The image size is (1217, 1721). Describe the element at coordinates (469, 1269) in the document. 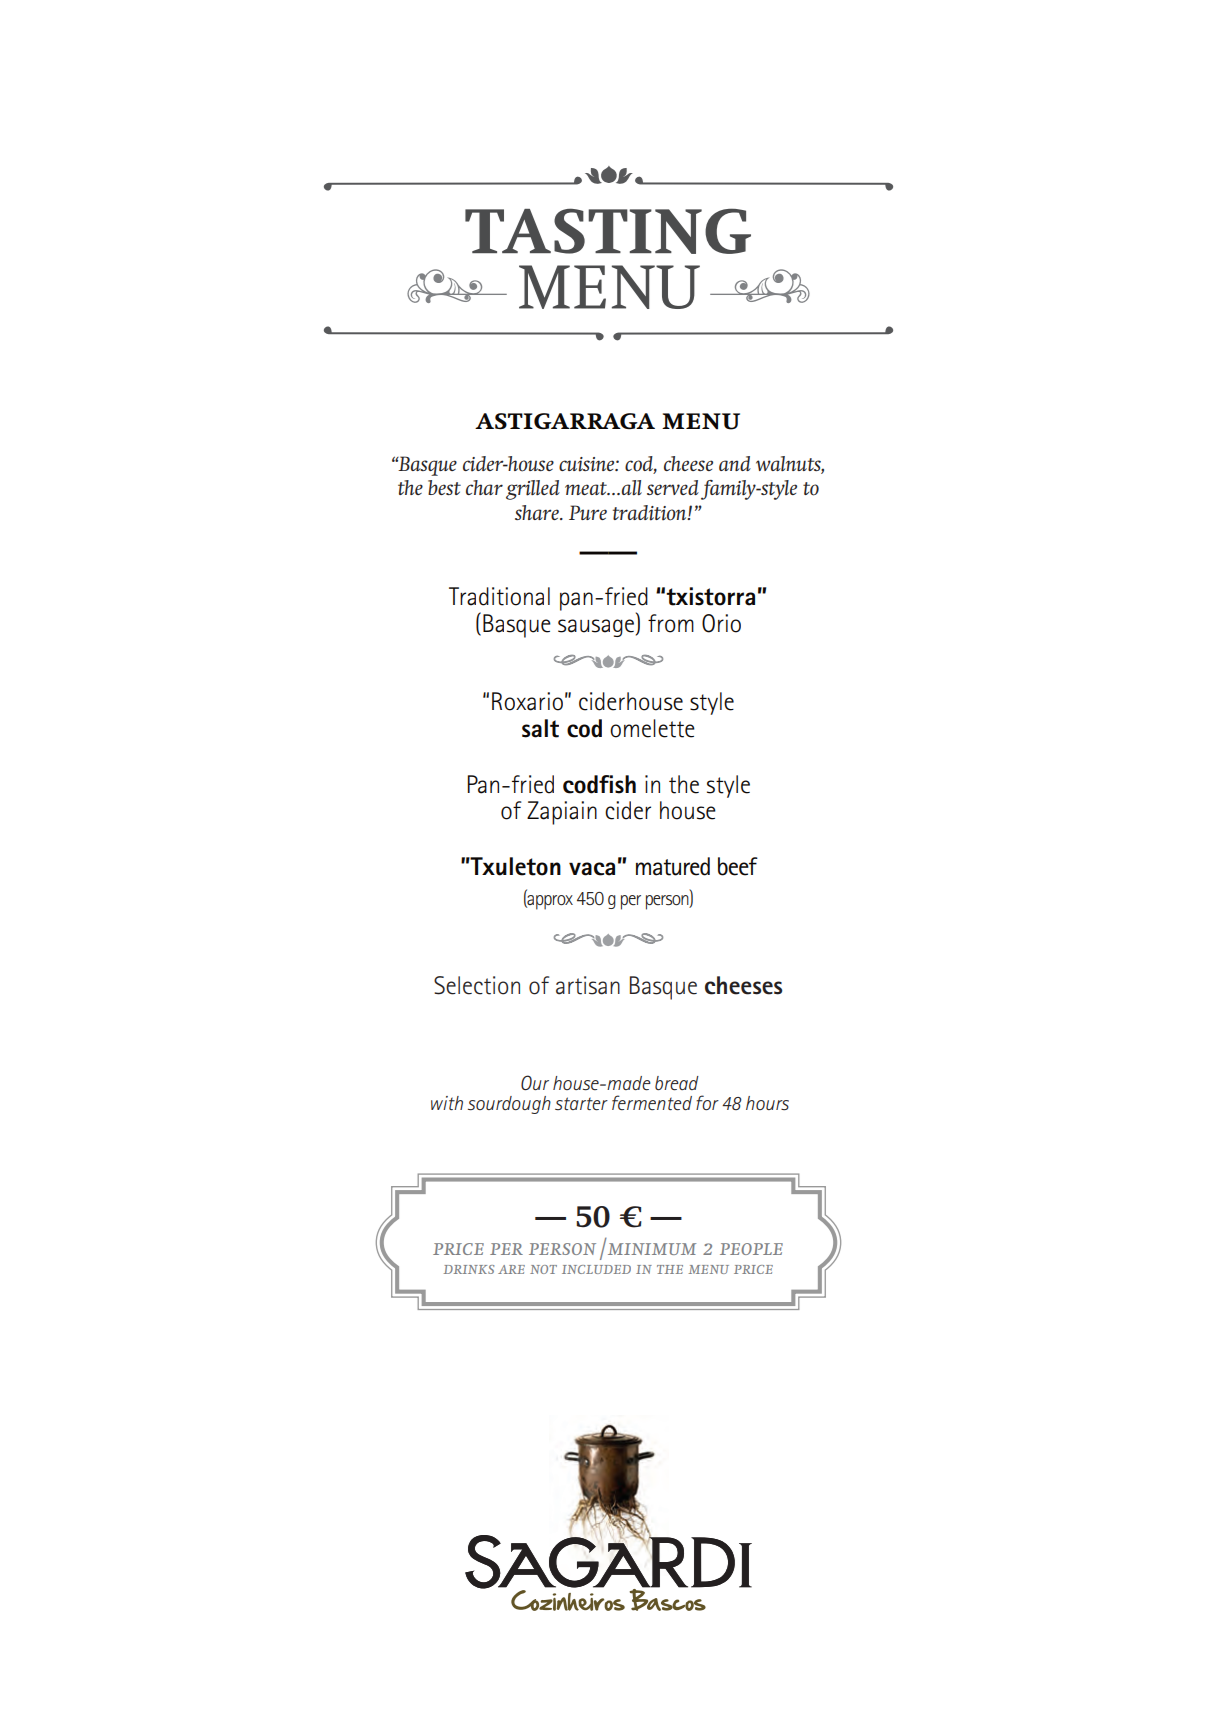

I see `drinks` at that location.
